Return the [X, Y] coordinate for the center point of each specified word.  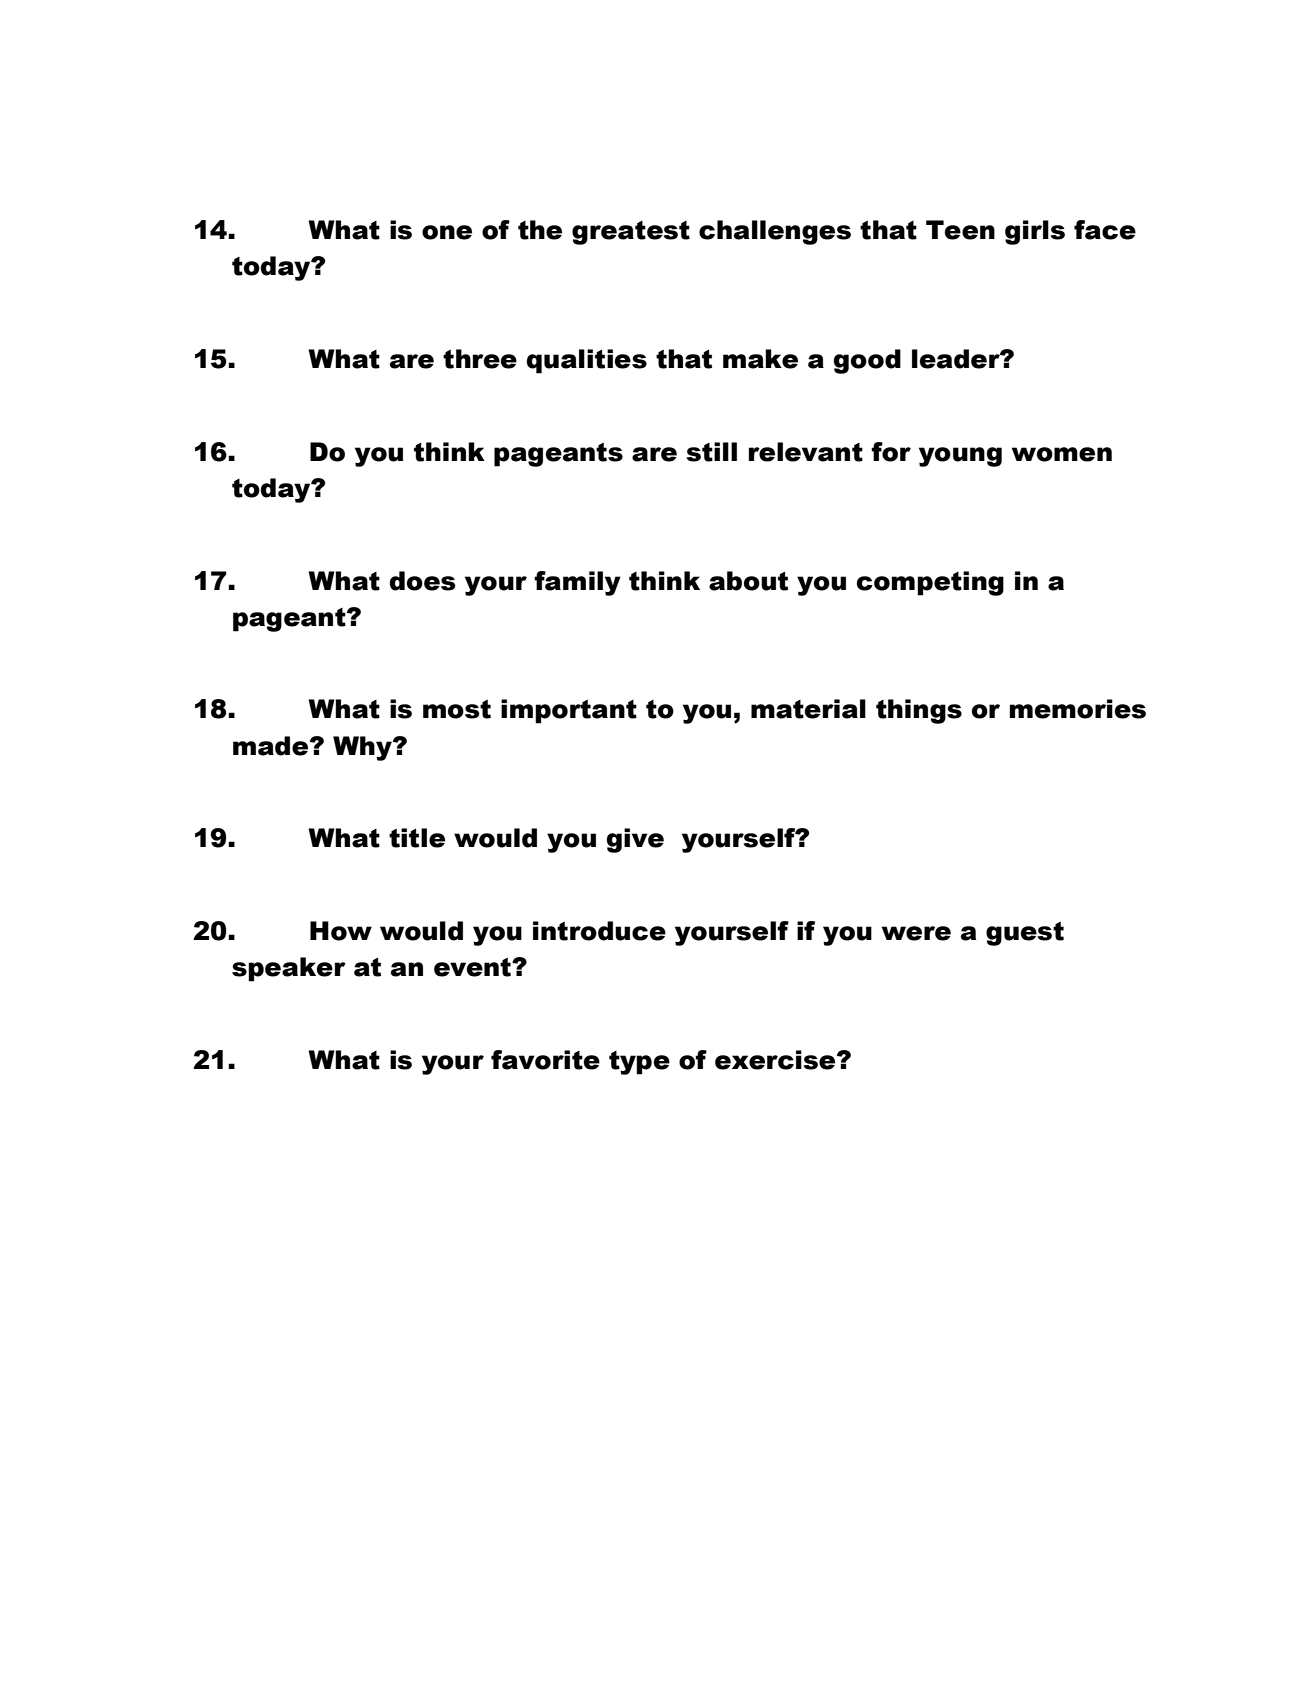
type [639, 1063]
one [447, 232]
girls [1035, 232]
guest [1025, 933]
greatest [631, 233]
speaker [289, 969]
